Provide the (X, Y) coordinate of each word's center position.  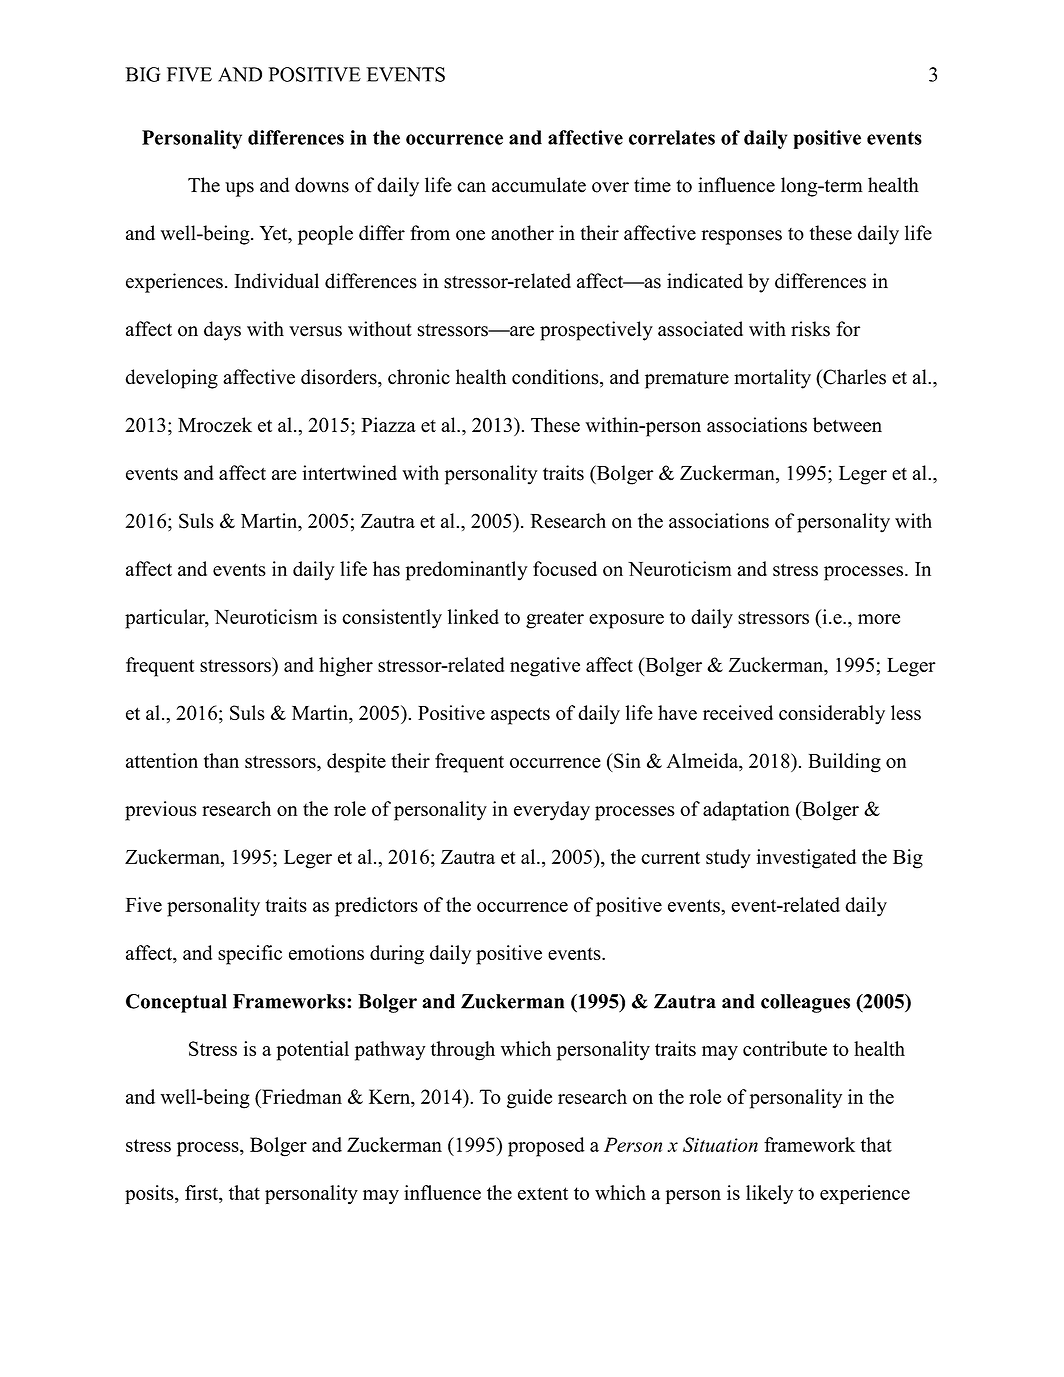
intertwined (349, 473)
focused (565, 568)
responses (742, 237)
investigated (806, 859)
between (847, 425)
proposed (546, 1147)
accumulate (539, 185)
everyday (552, 811)
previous (161, 811)
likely (769, 1194)
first (202, 1192)
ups (239, 189)
